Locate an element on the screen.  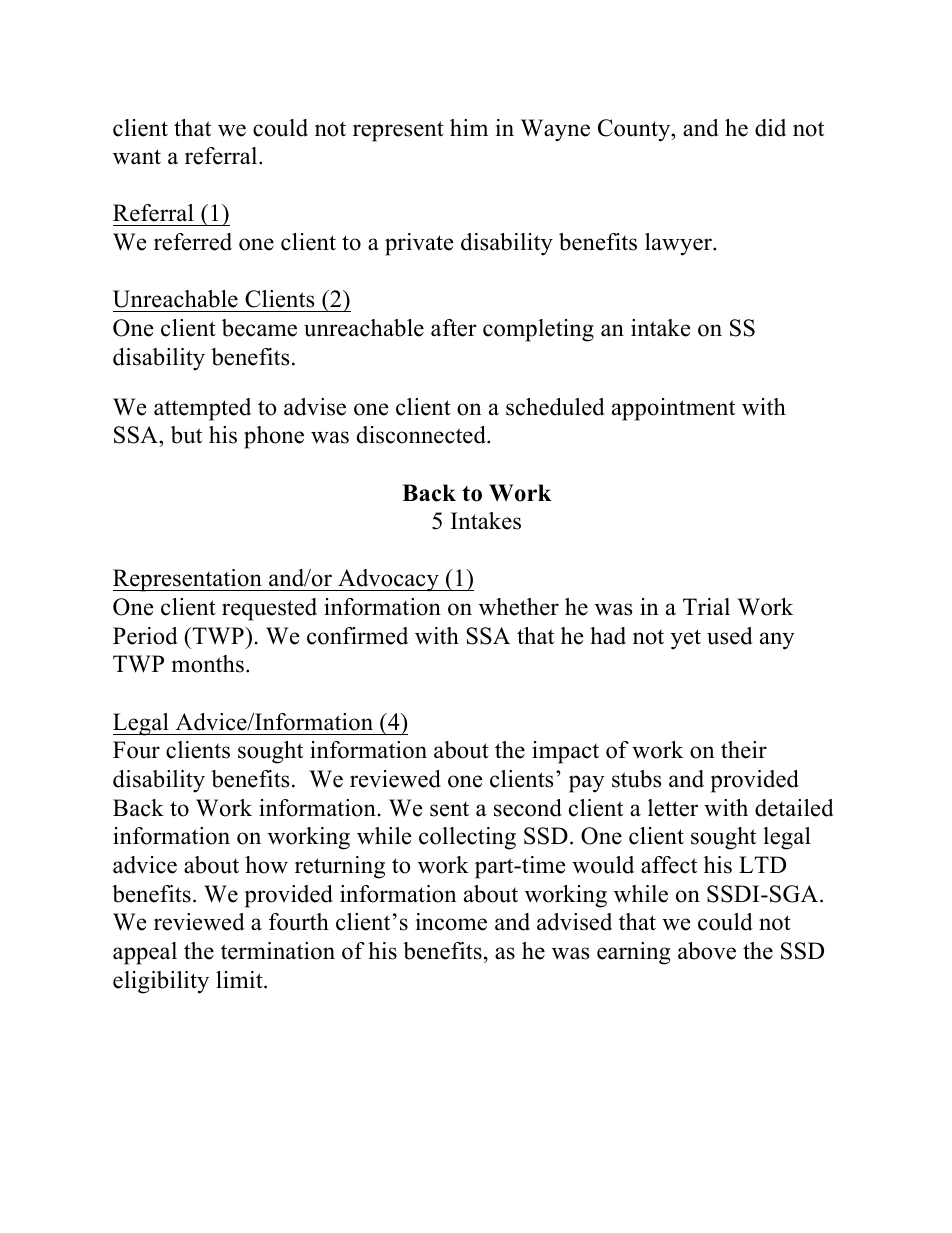
want is located at coordinates (137, 157).
